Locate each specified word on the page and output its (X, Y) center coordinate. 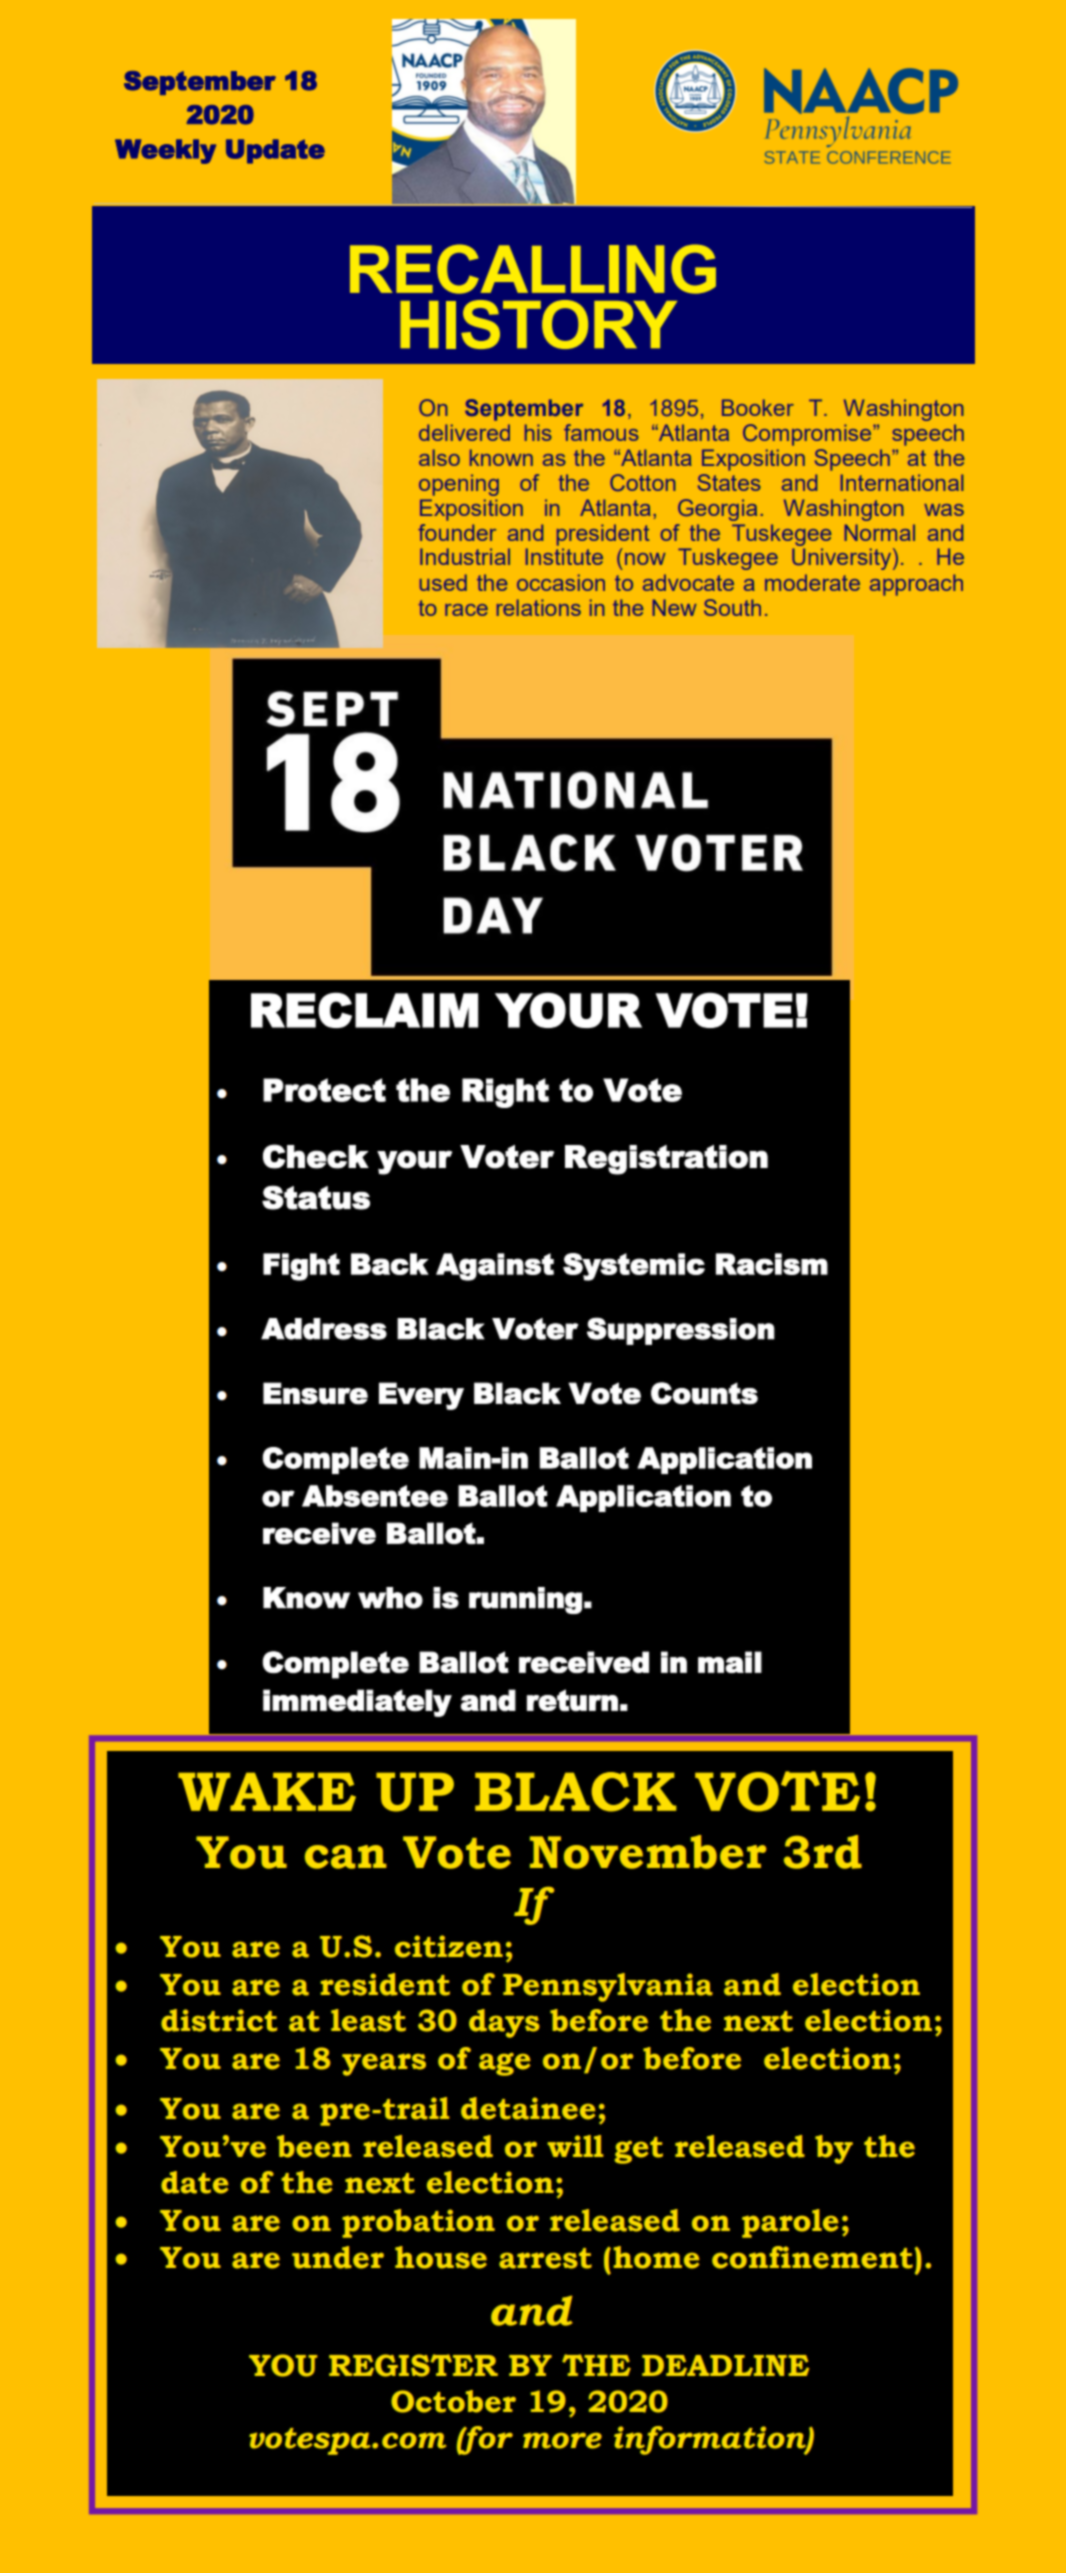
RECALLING (533, 269)
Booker (758, 407)
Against (495, 1267)
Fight (301, 1267)
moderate (812, 582)
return (572, 1700)
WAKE (267, 1791)
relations (539, 607)
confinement (812, 2257)
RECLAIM (364, 1010)
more (562, 2440)
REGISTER (413, 2365)
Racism (772, 1264)
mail (730, 1662)
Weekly (165, 151)
